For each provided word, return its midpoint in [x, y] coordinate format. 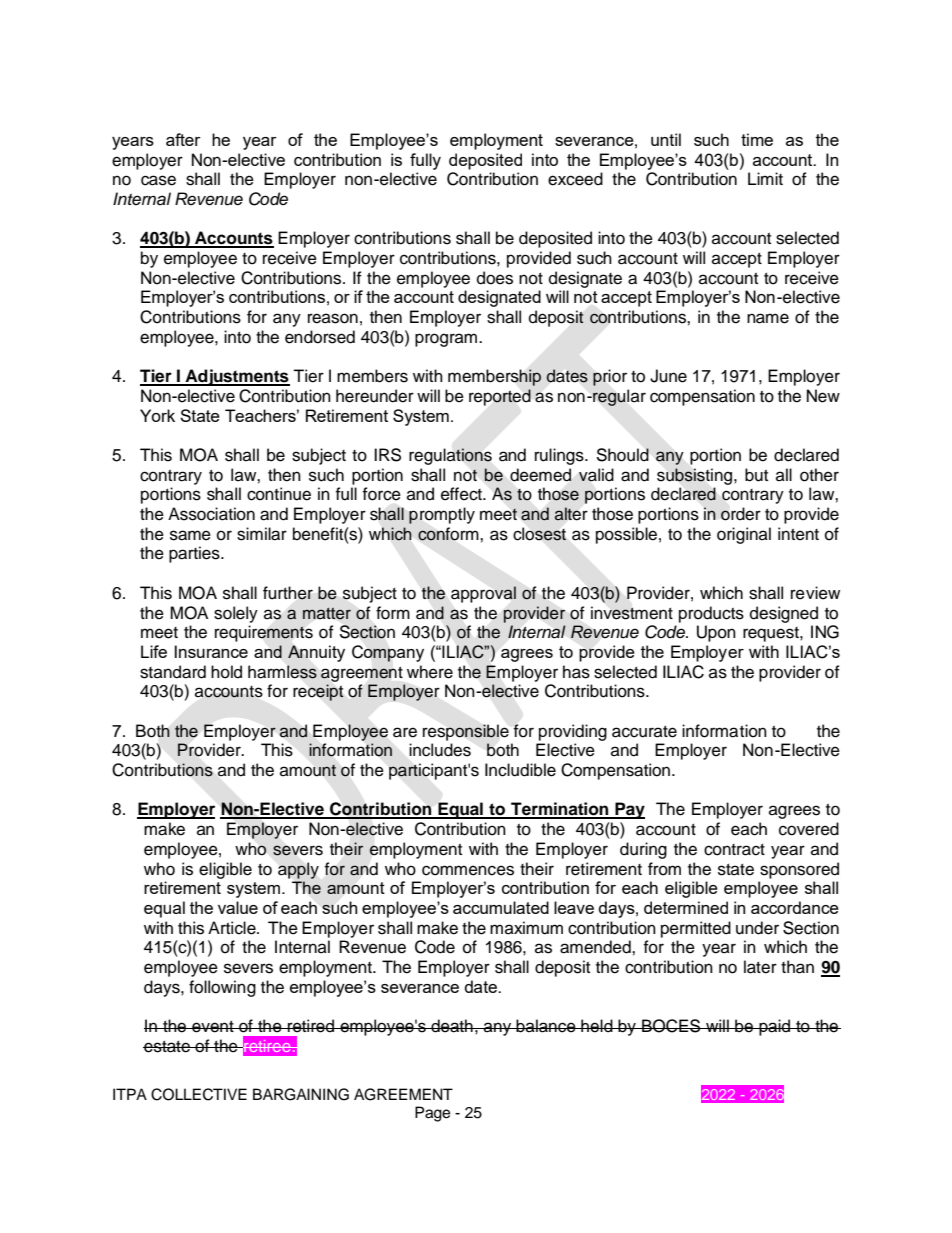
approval [483, 594]
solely [236, 614]
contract [734, 850]
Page [432, 1114]
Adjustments [236, 377]
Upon [716, 633]
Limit [765, 178]
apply [298, 870]
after [183, 139]
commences [468, 870]
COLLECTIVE [199, 1094]
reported [500, 397]
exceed [575, 179]
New [823, 396]
